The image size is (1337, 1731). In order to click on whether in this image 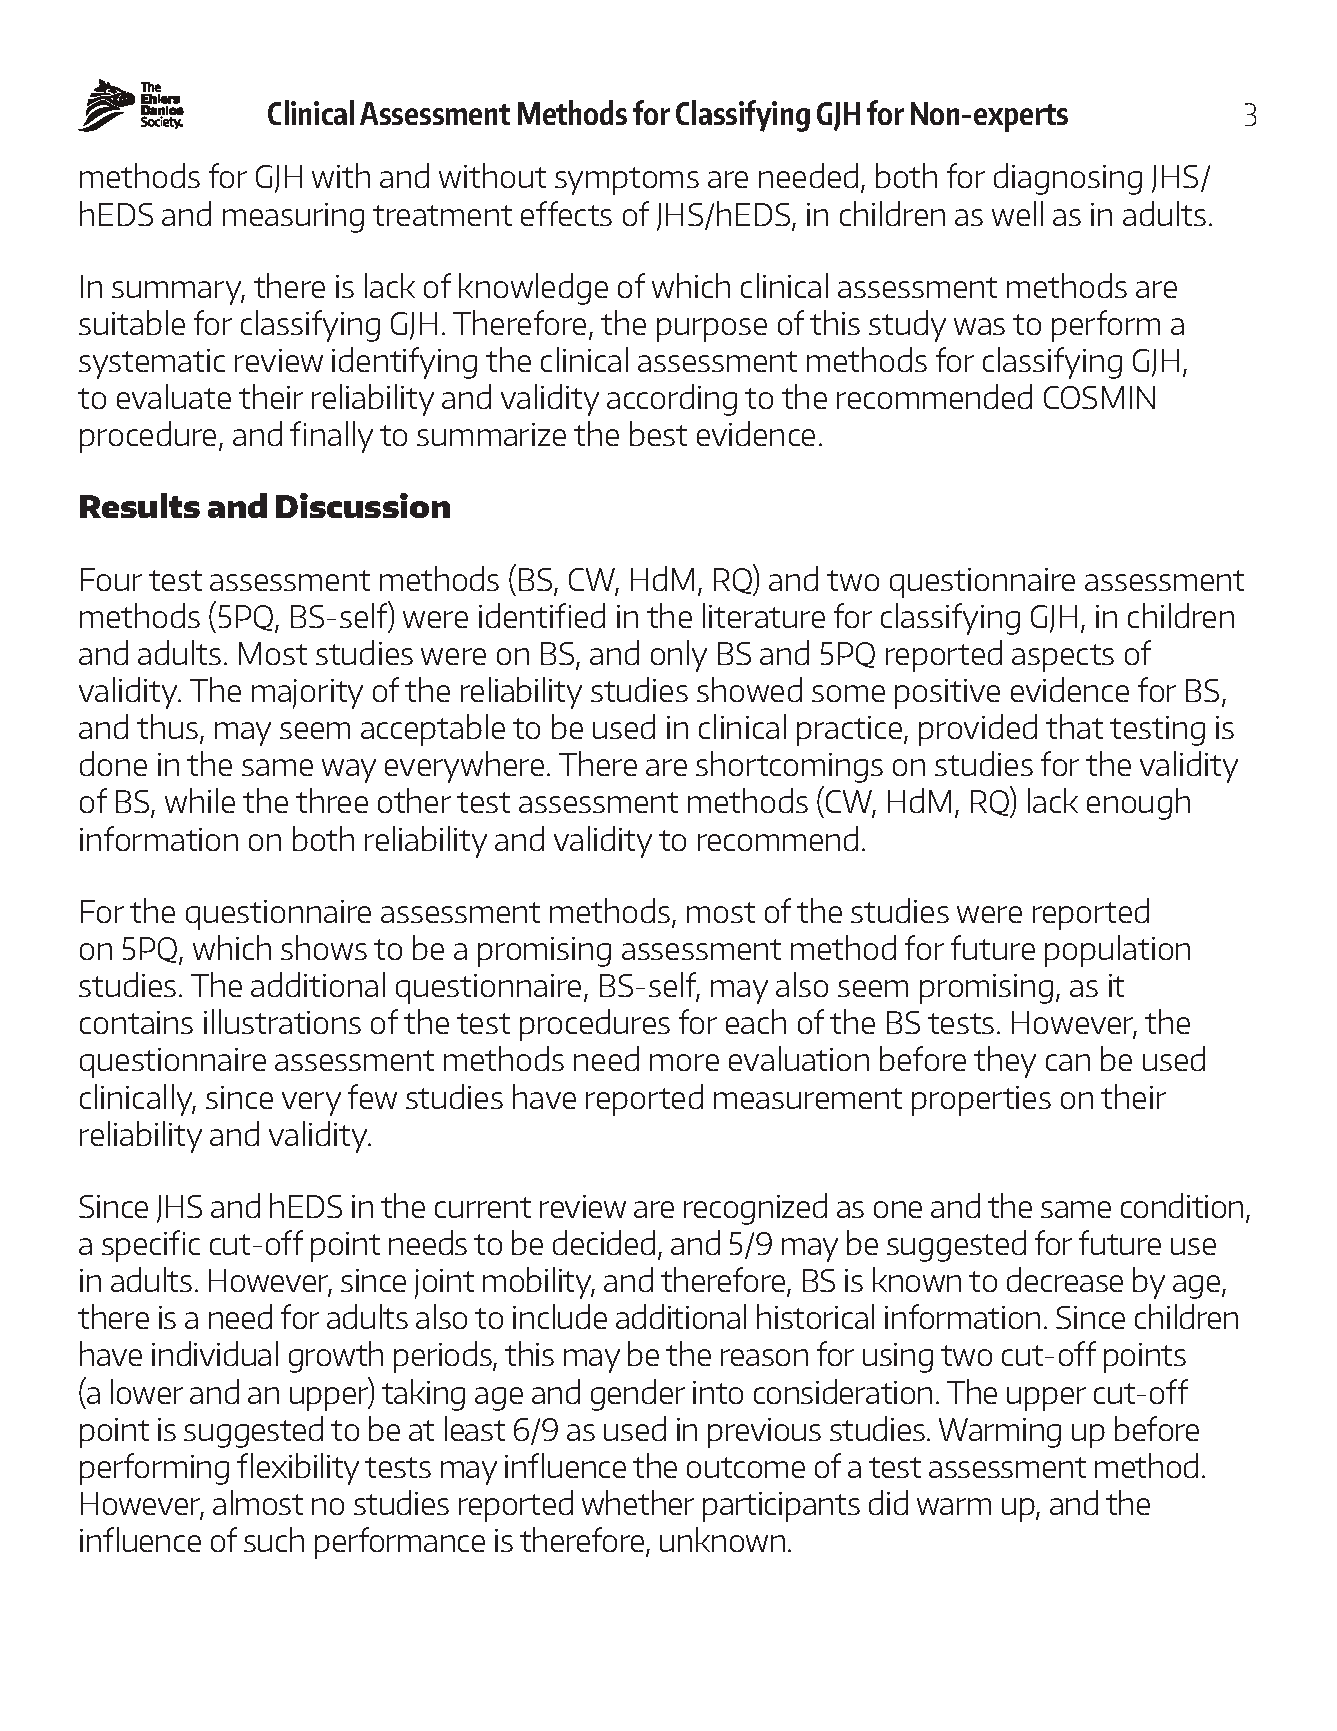, I will do `click(638, 1502)`.
